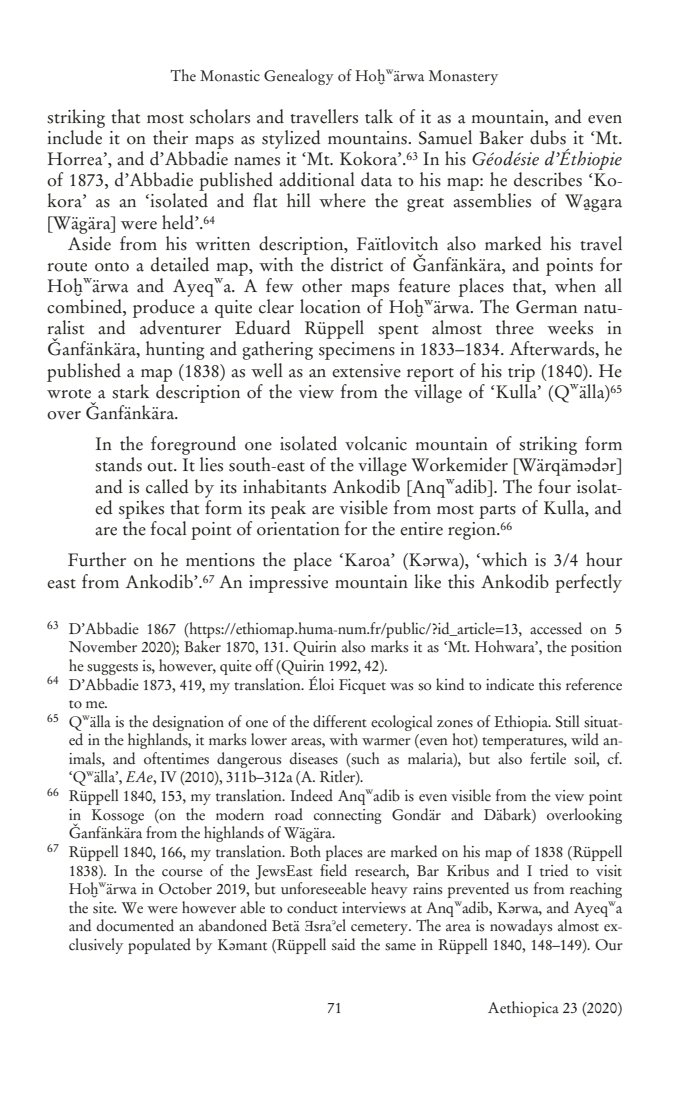 The height and width of the screenshot is (1116, 699). I want to click on documented, so click(135, 925).
